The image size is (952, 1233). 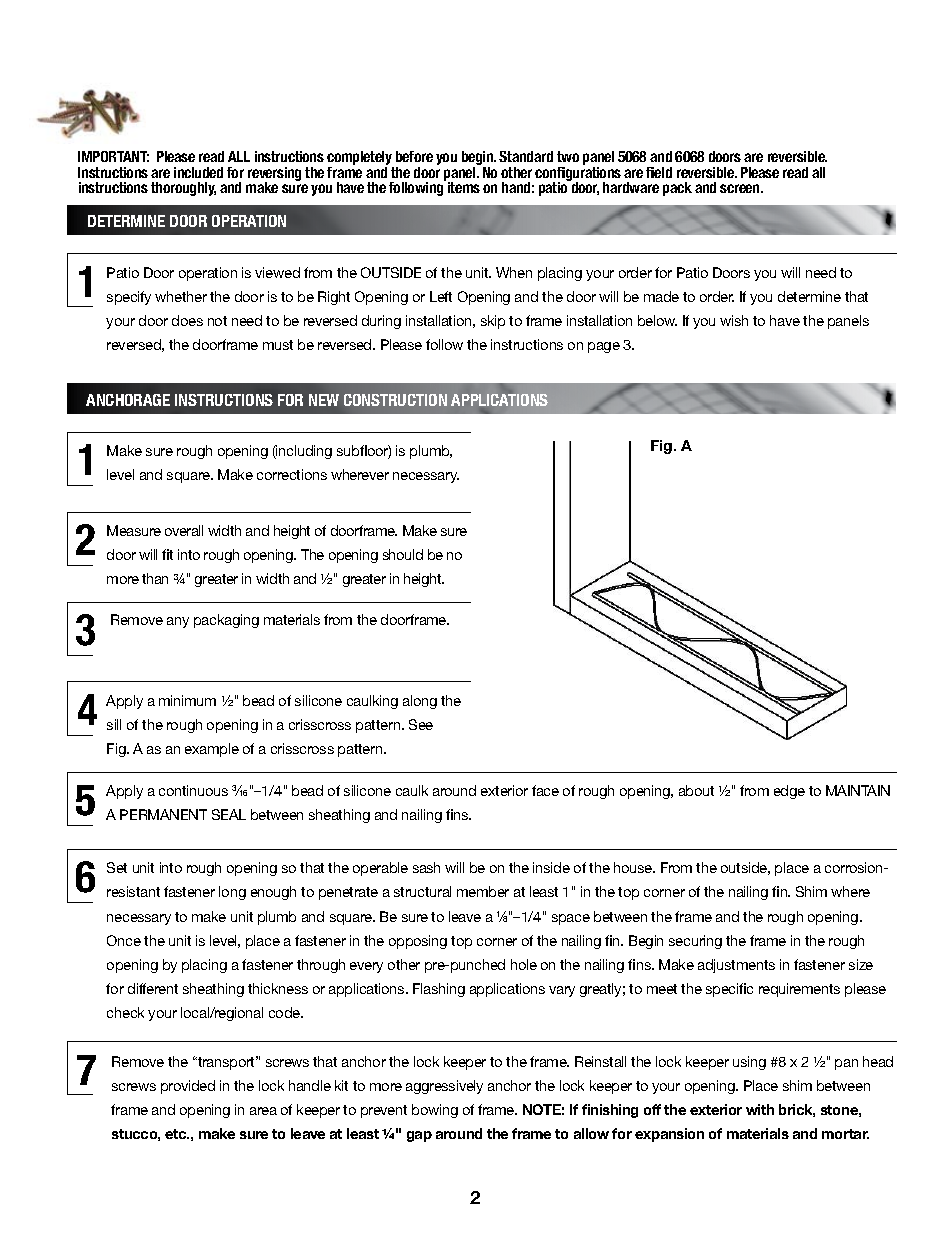 What do you see at coordinates (178, 622) in the screenshot?
I see `any` at bounding box center [178, 622].
